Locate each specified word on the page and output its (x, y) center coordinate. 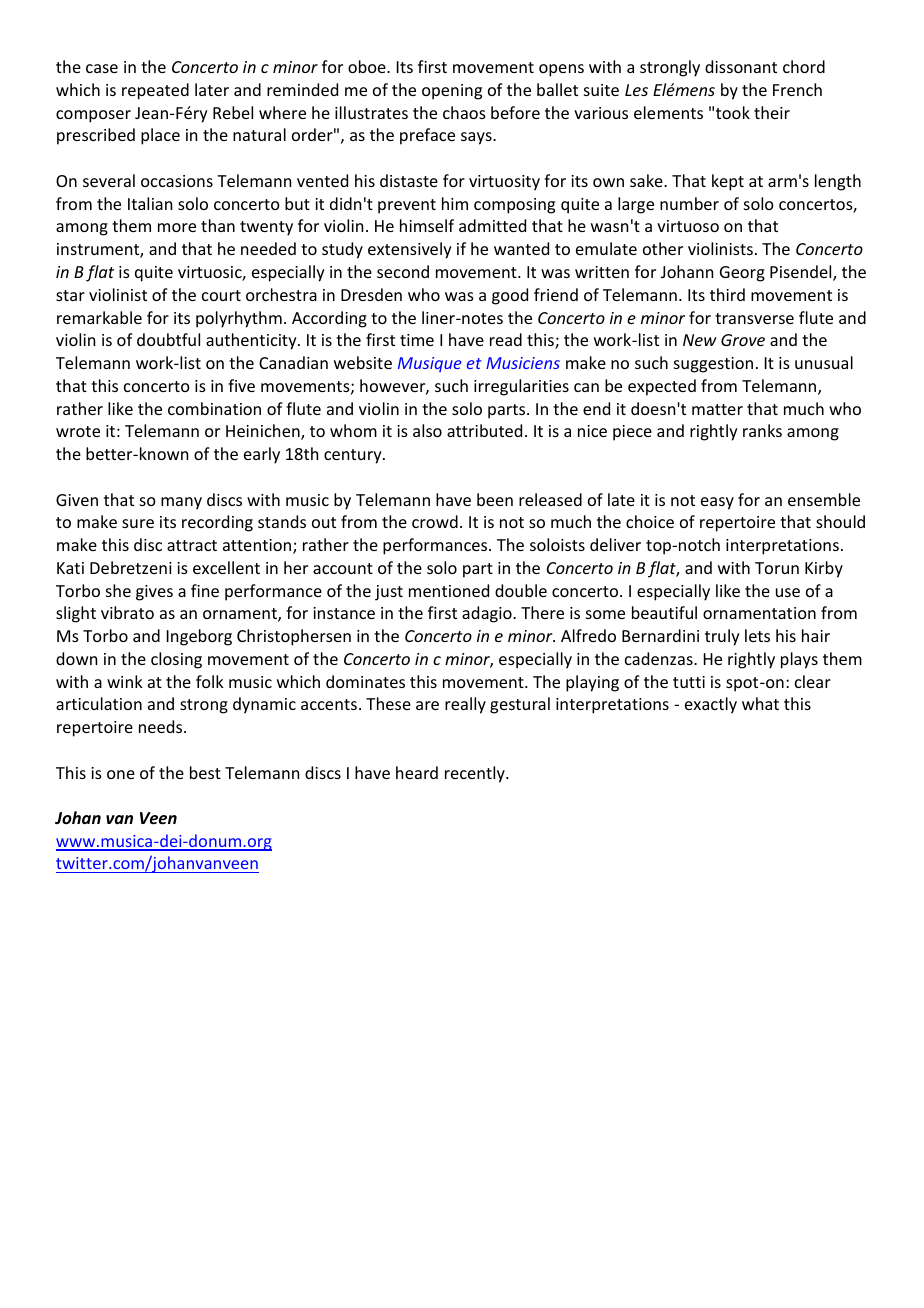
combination (214, 408)
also (427, 430)
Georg (742, 274)
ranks (762, 430)
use (788, 592)
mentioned (449, 590)
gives (154, 593)
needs (162, 726)
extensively (410, 250)
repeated (155, 91)
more (177, 227)
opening (452, 92)
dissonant (741, 66)
